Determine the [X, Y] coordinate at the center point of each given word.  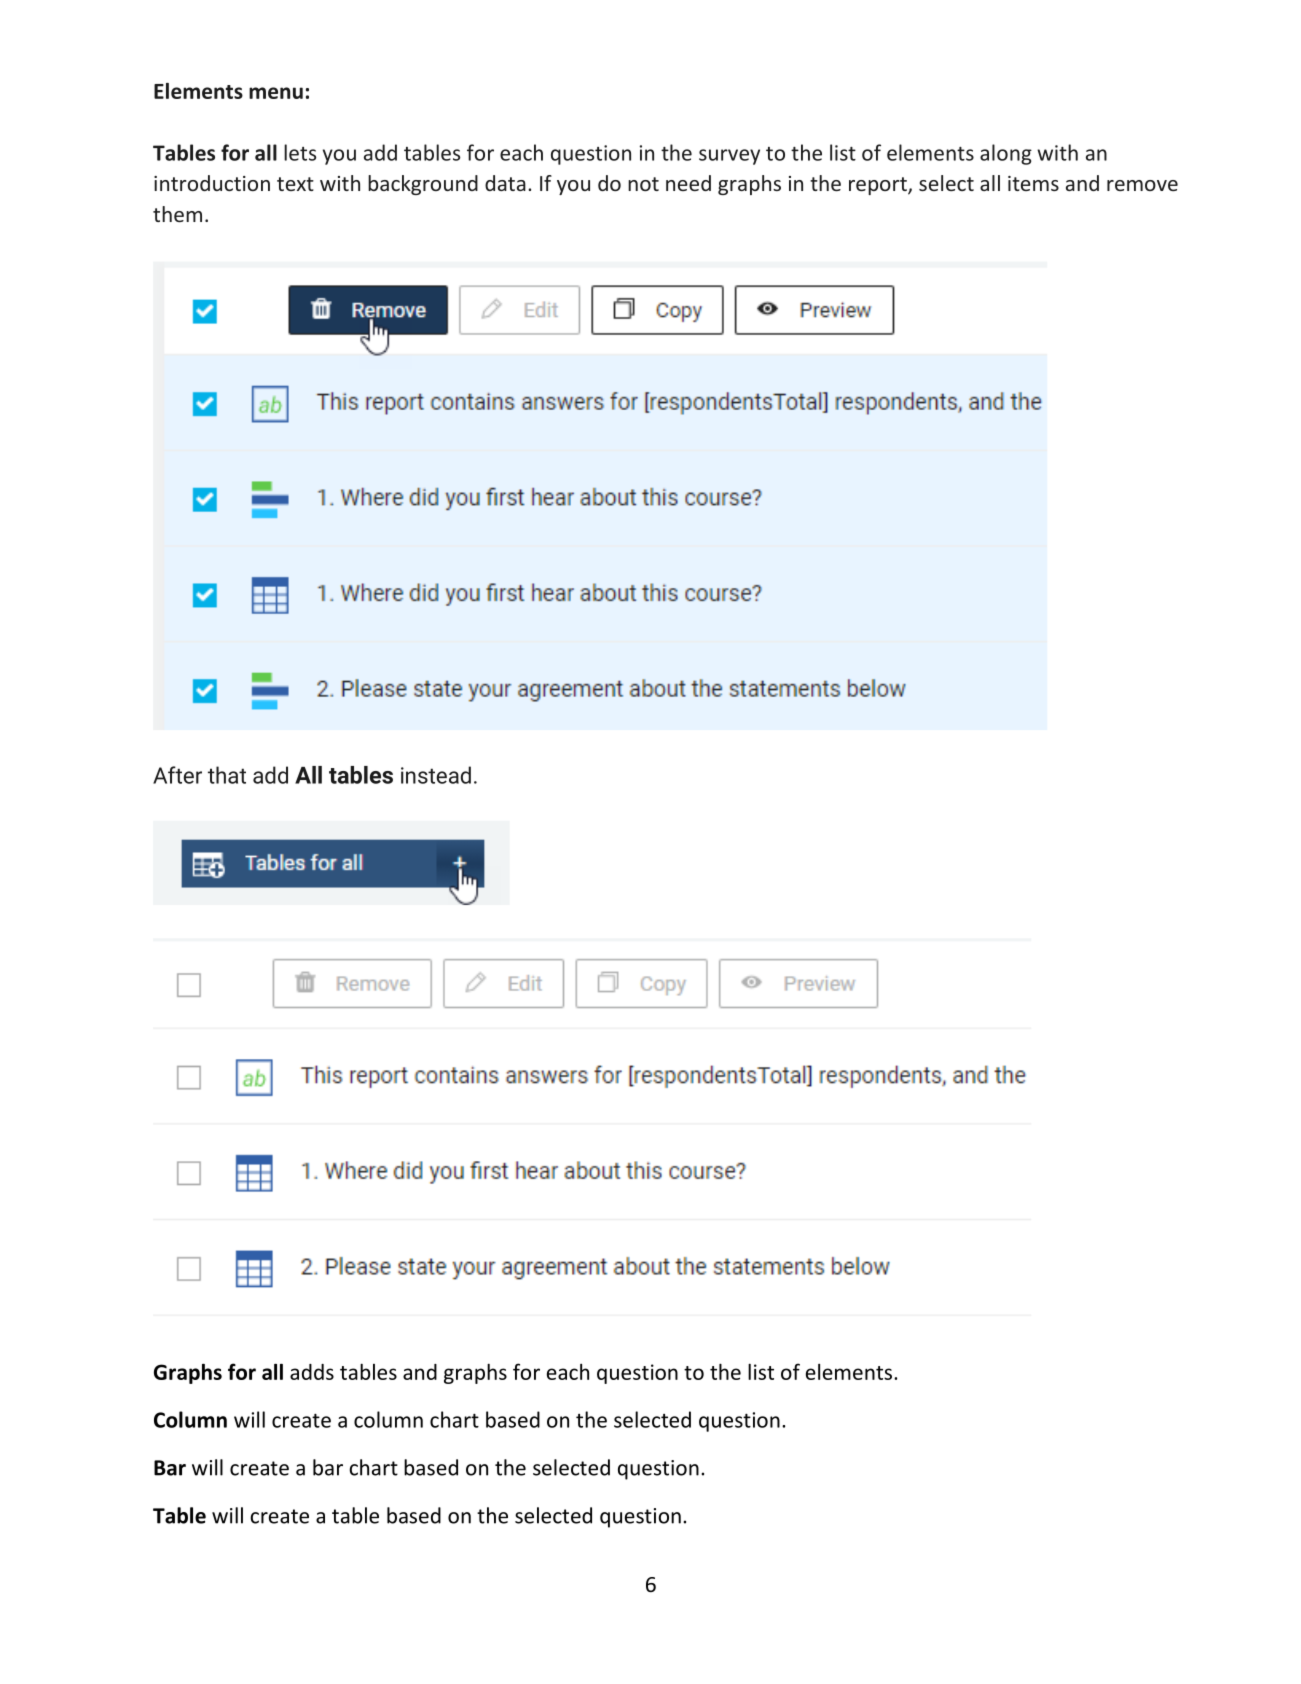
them [177, 214]
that [227, 775]
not [643, 184]
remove [1142, 185]
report [879, 186]
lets [300, 152]
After [177, 775]
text [295, 184]
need [688, 183]
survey [729, 157]
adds [312, 1372]
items [1033, 183]
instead [436, 775]
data [505, 183]
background [423, 185]
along [1006, 154]
